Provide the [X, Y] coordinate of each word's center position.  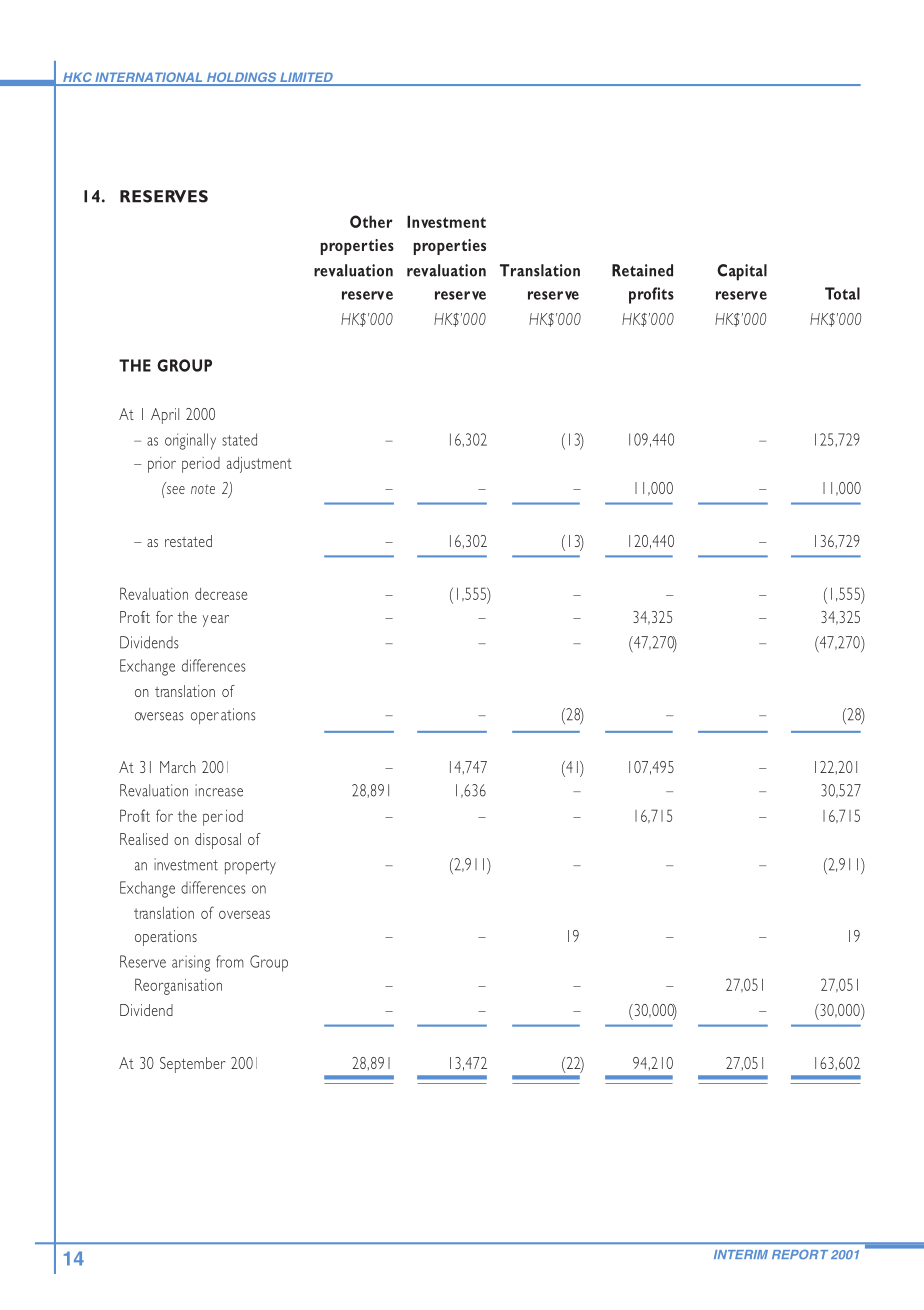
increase [219, 790]
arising [191, 963]
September [192, 1065]
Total [842, 293]
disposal [218, 841]
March [178, 767]
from [230, 961]
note [203, 489]
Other [371, 221]
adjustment [259, 465]
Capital [742, 272]
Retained [642, 270]
